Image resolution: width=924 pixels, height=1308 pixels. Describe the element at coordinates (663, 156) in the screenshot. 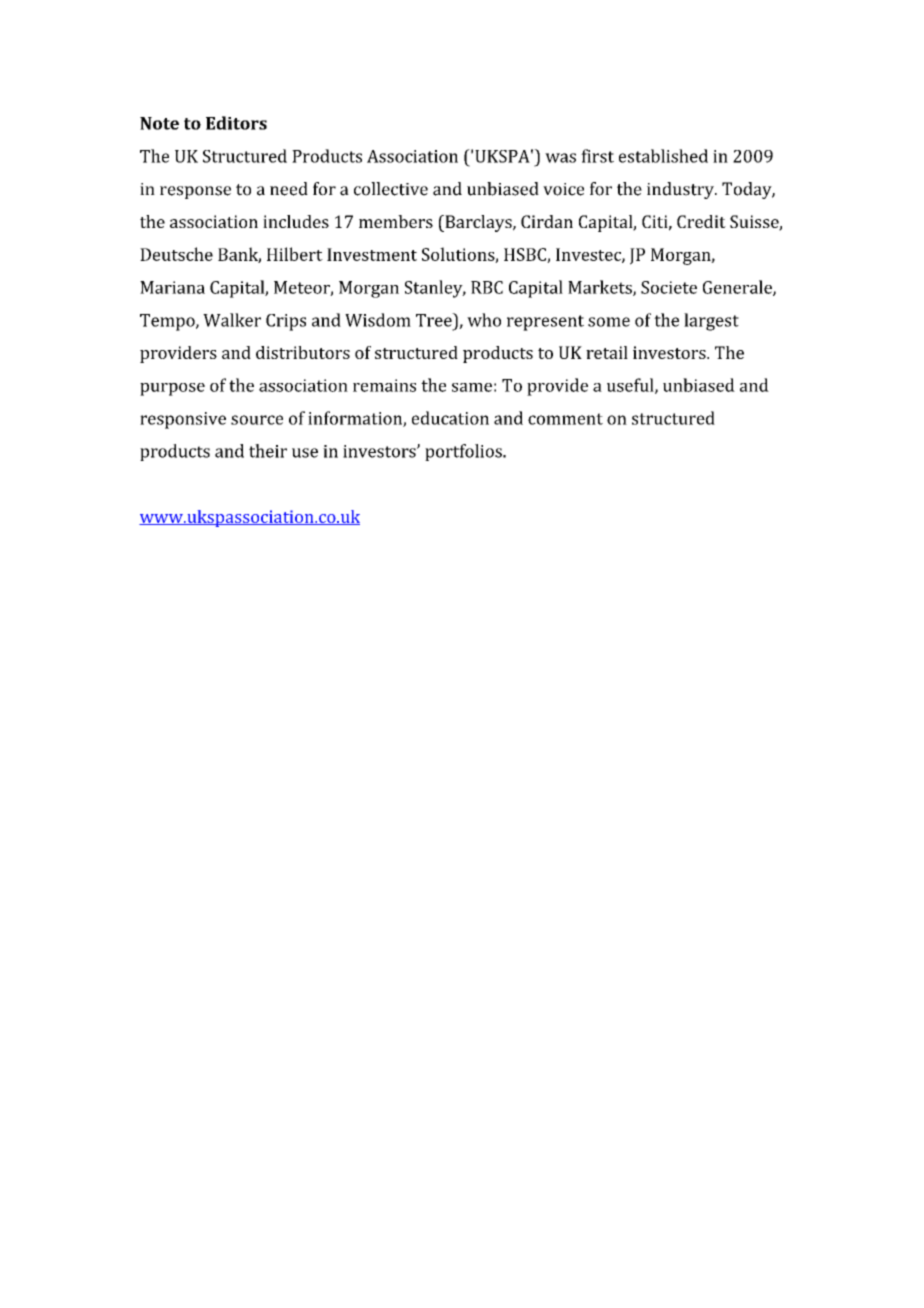

I see `established` at that location.
